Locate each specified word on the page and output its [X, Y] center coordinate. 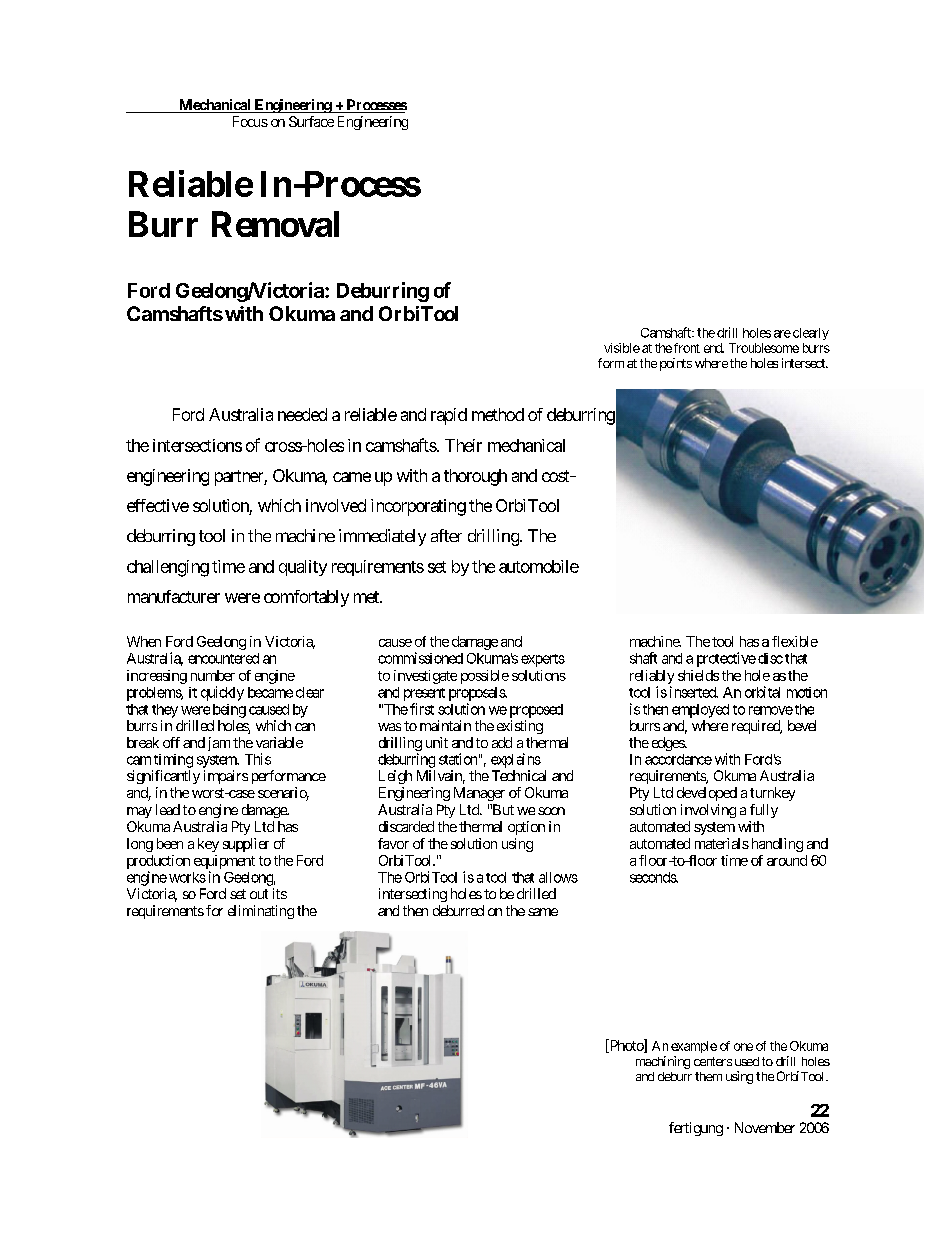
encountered [223, 658]
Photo [626, 1046]
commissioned [420, 658]
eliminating [261, 912]
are [782, 334]
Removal [275, 224]
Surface [311, 121]
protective [726, 659]
